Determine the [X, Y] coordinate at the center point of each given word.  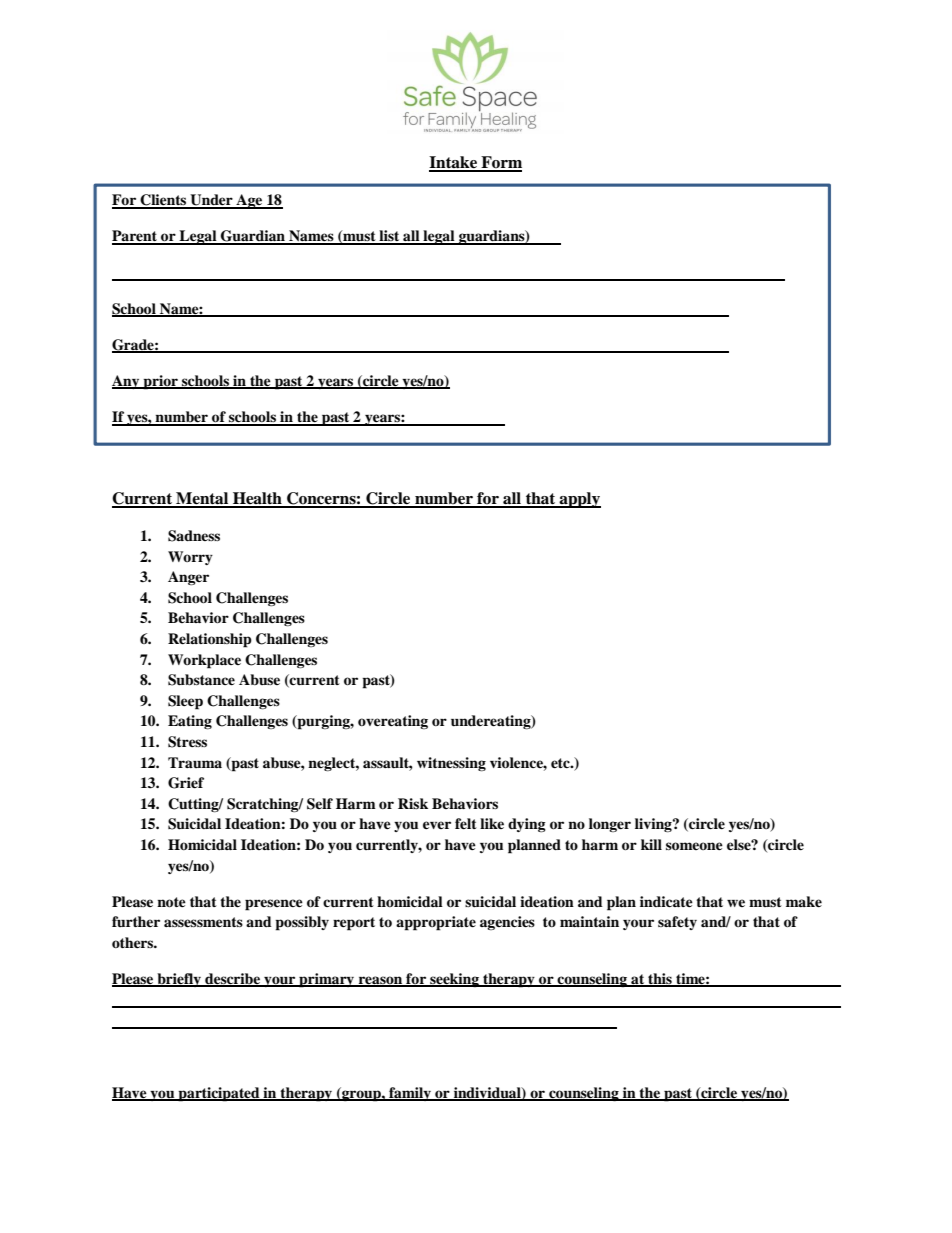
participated [219, 1094]
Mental [202, 499]
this [660, 980]
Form [500, 163]
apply [579, 500]
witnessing [451, 764]
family [410, 1094]
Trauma [195, 762]
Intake [454, 163]
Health [257, 499]
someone [694, 846]
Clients [163, 201]
